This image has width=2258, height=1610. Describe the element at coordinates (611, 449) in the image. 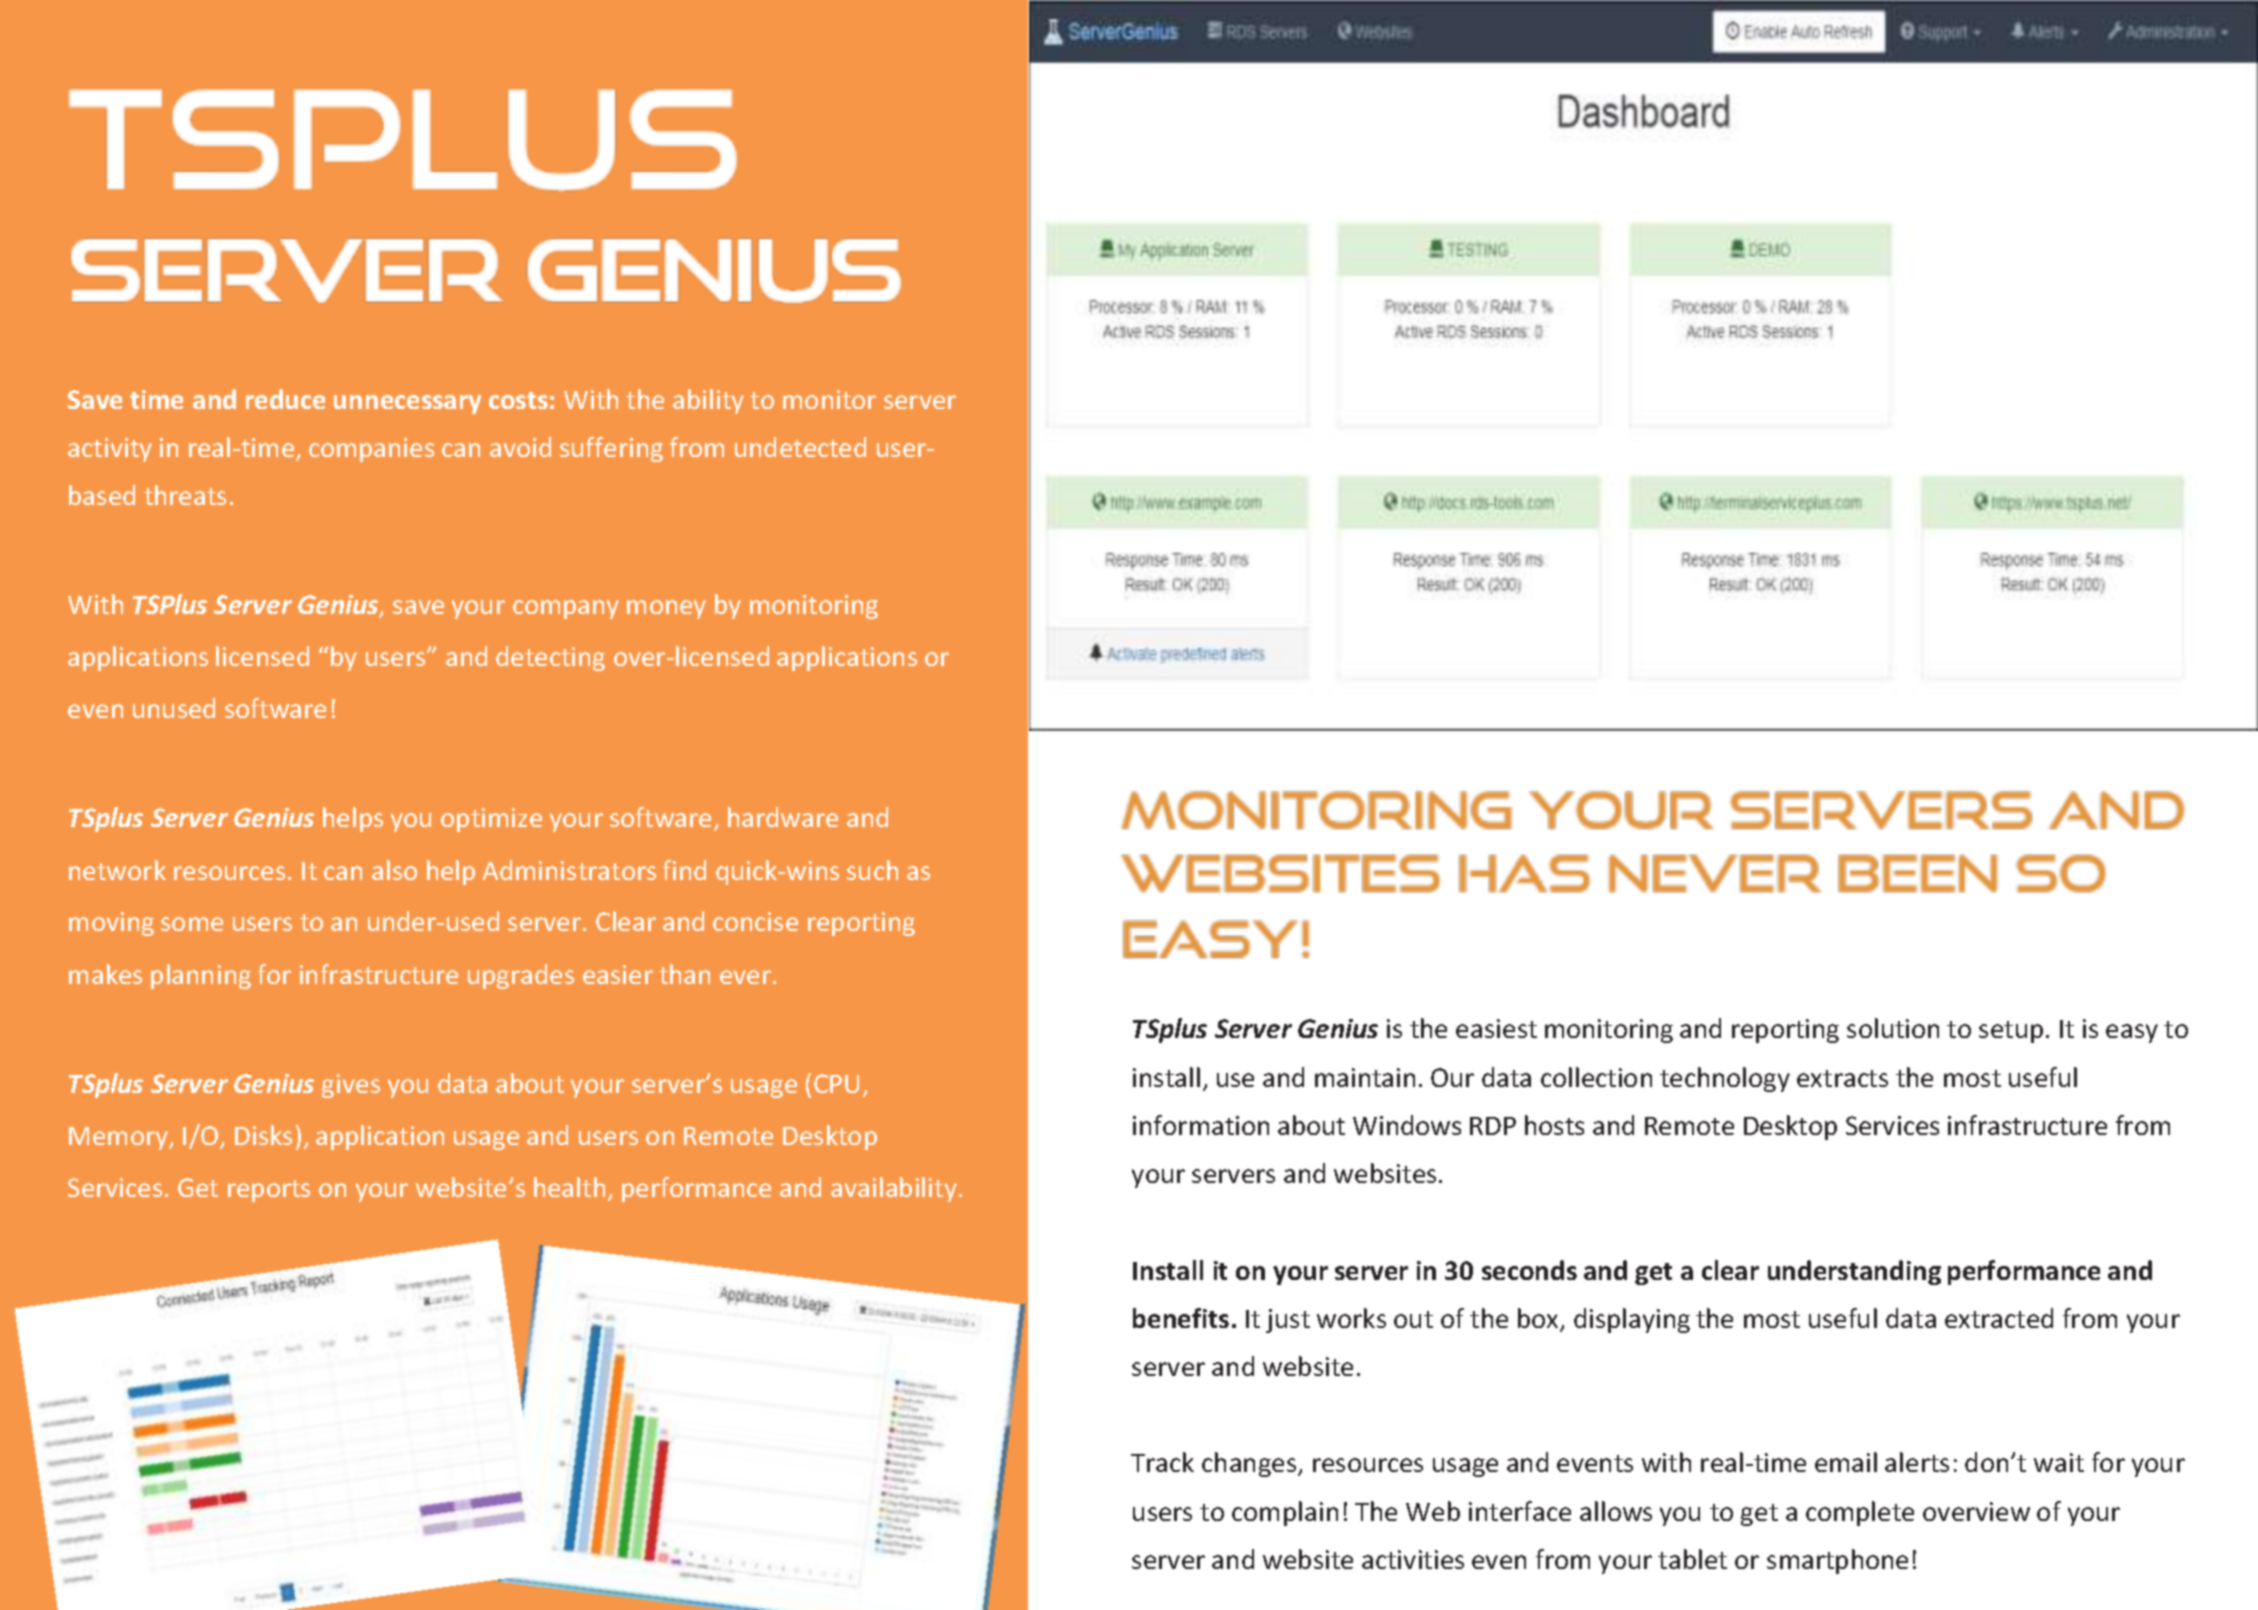

I see `suffering` at that location.
